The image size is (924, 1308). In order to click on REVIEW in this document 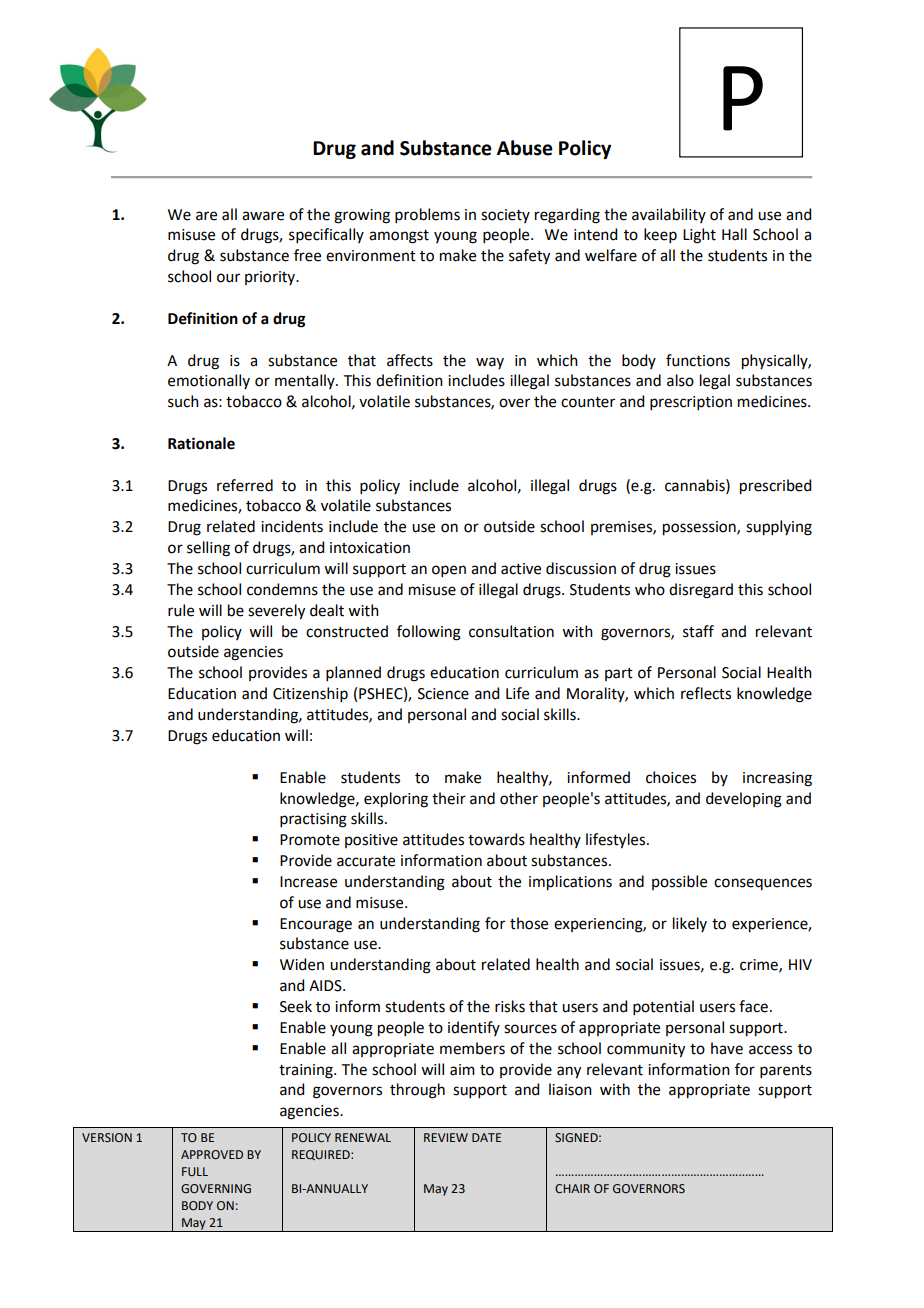, I will do `click(446, 1137)`.
